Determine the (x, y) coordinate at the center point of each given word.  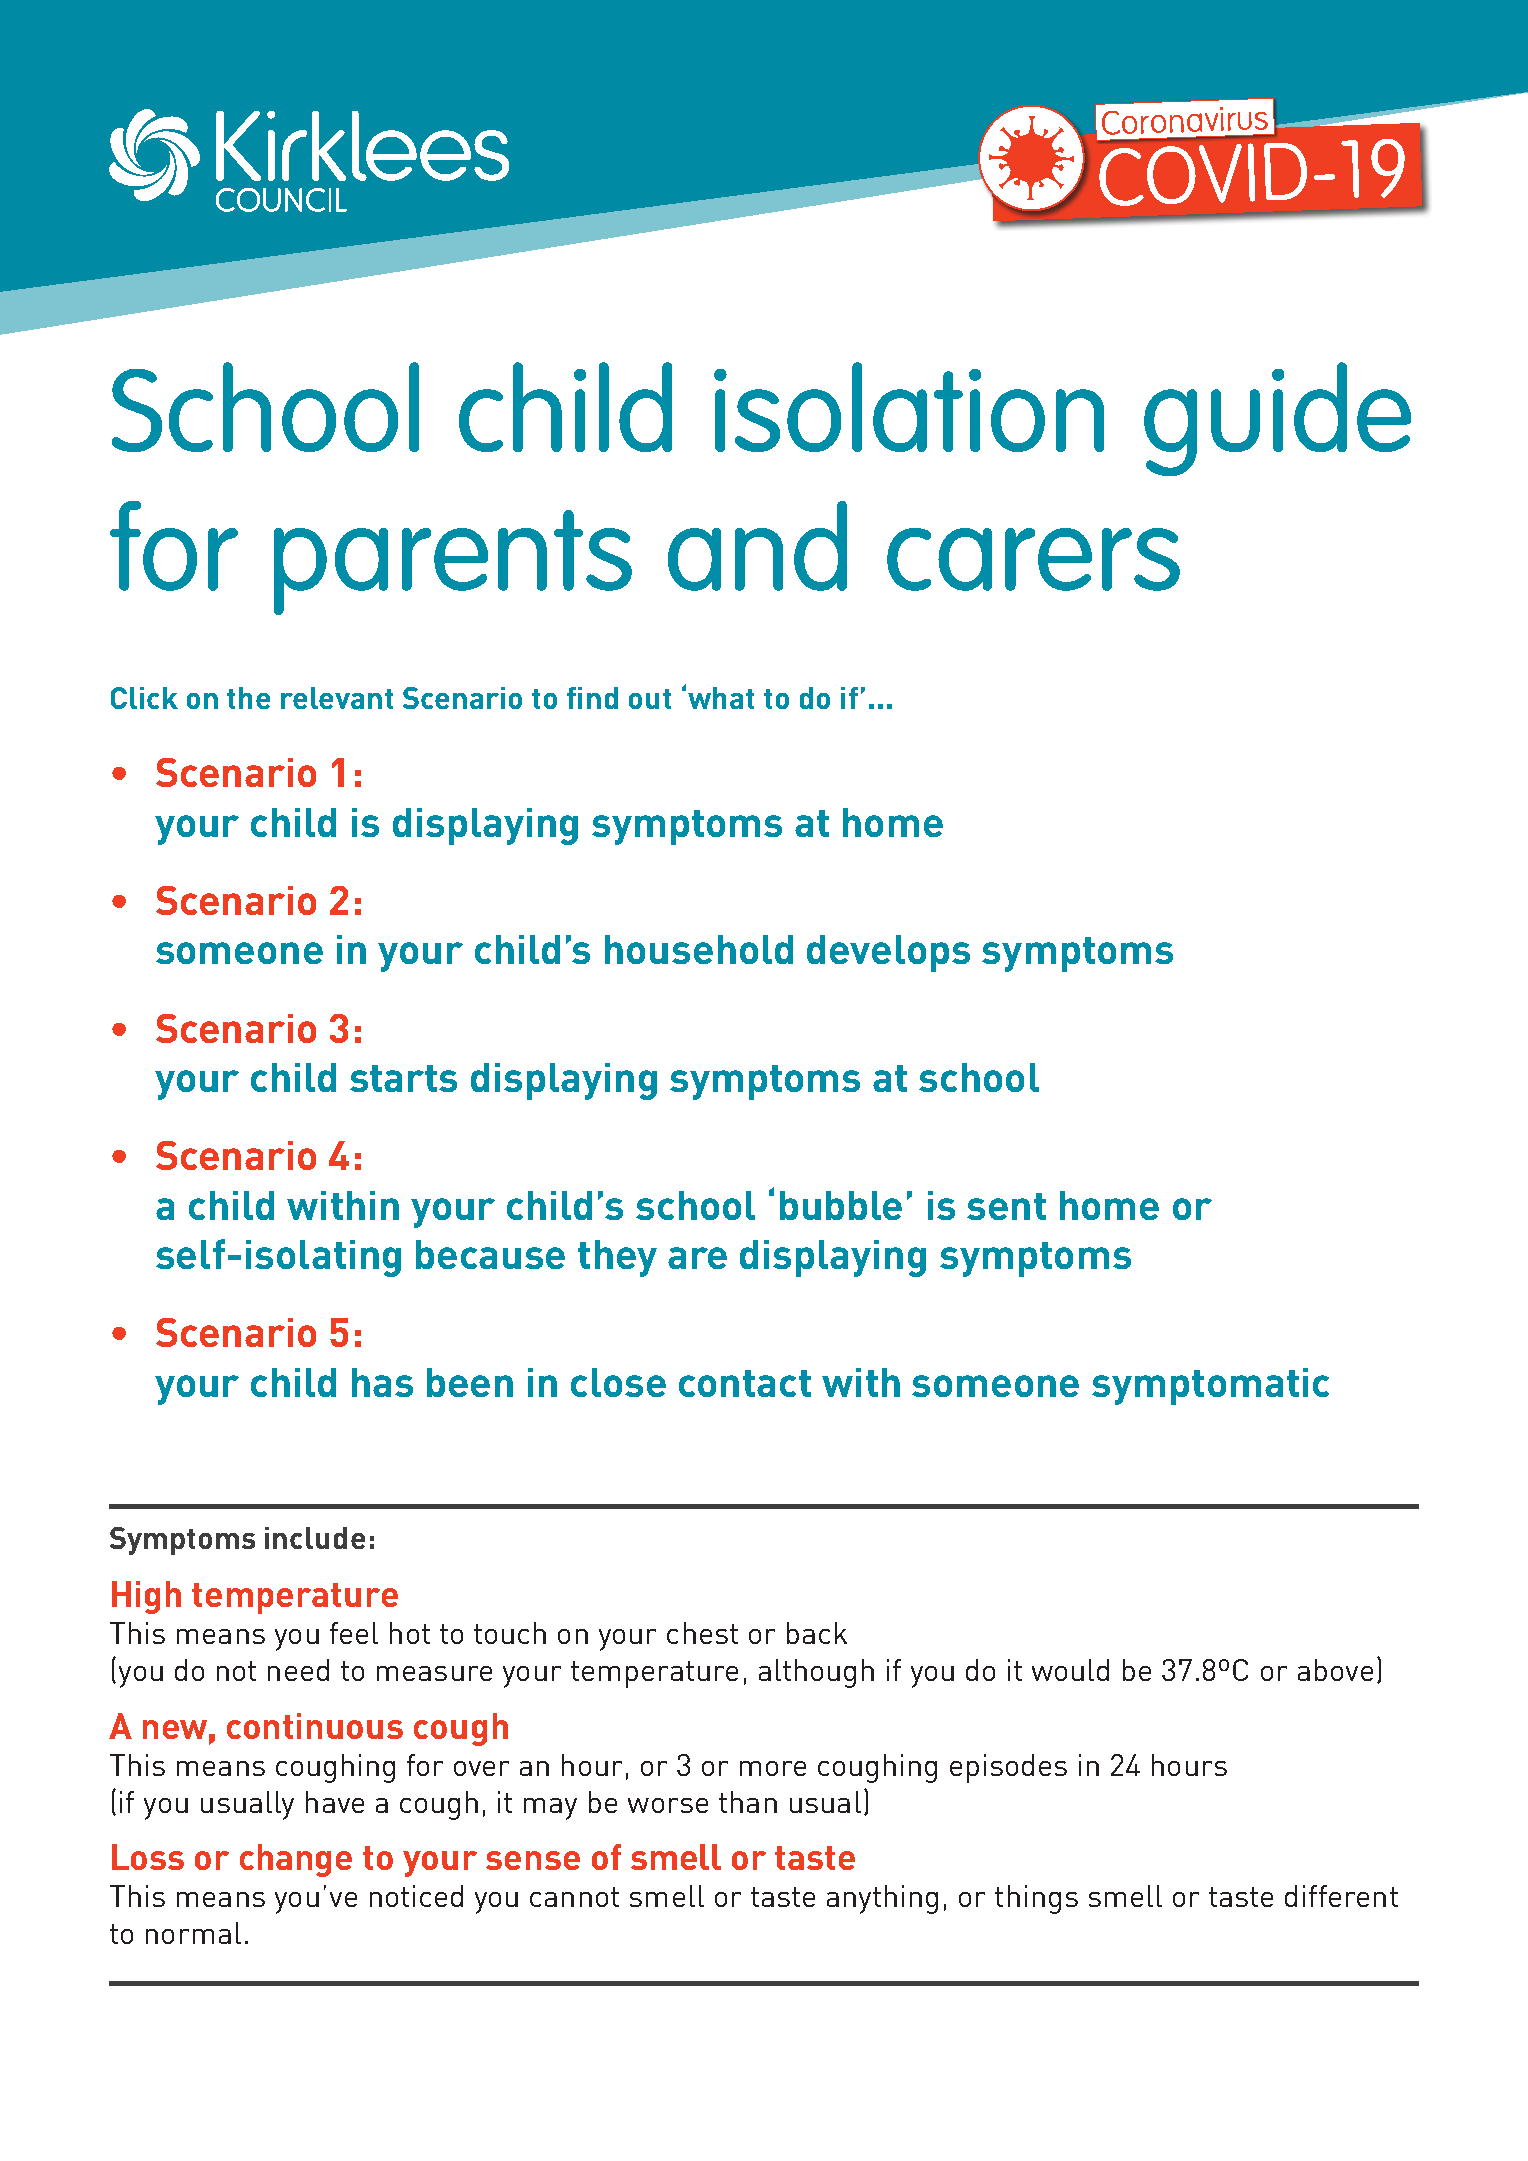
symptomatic (1210, 1386)
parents (453, 562)
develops (888, 953)
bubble (841, 1205)
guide (1277, 419)
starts (403, 1078)
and (757, 546)
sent (1006, 1206)
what (721, 698)
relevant (337, 698)
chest (702, 1633)
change (296, 1860)
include (315, 1538)
